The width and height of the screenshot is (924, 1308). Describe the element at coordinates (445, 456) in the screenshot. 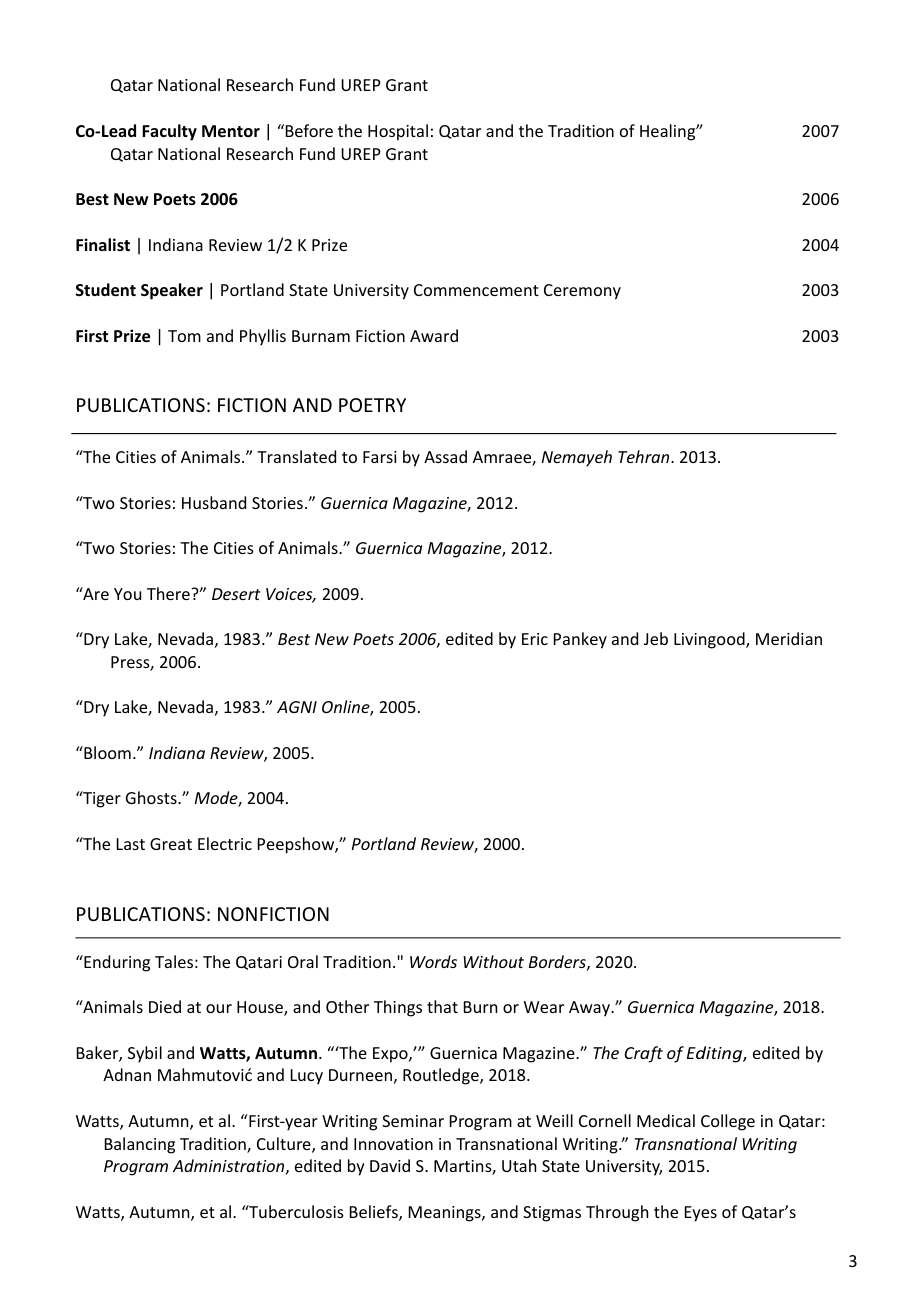

I see `Assad` at that location.
